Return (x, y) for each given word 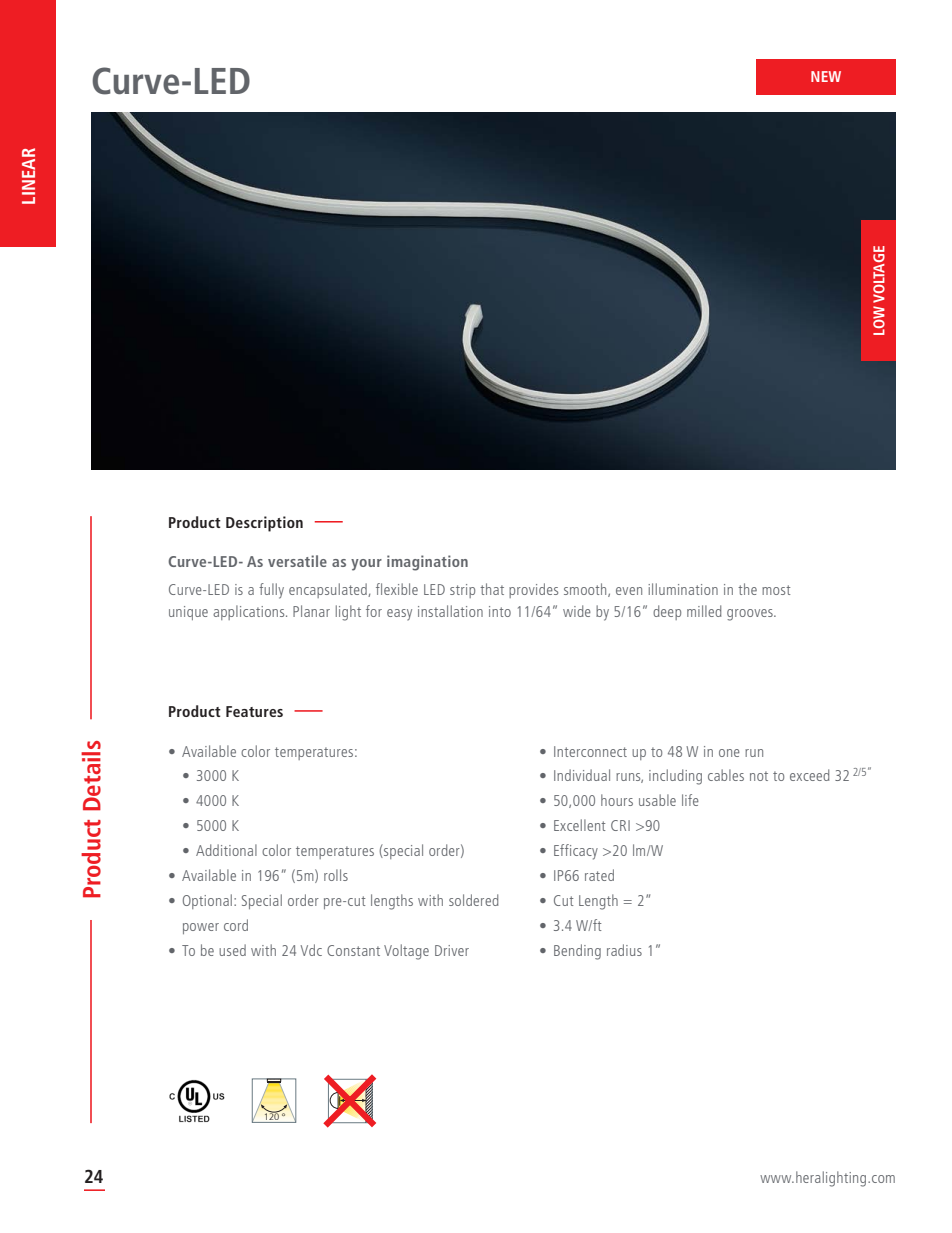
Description (264, 524)
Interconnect (590, 751)
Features (254, 711)
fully (271, 591)
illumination (683, 589)
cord (236, 925)
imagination (427, 563)
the (747, 589)
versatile (297, 561)
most (776, 590)
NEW (826, 76)
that (492, 589)
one (729, 753)
